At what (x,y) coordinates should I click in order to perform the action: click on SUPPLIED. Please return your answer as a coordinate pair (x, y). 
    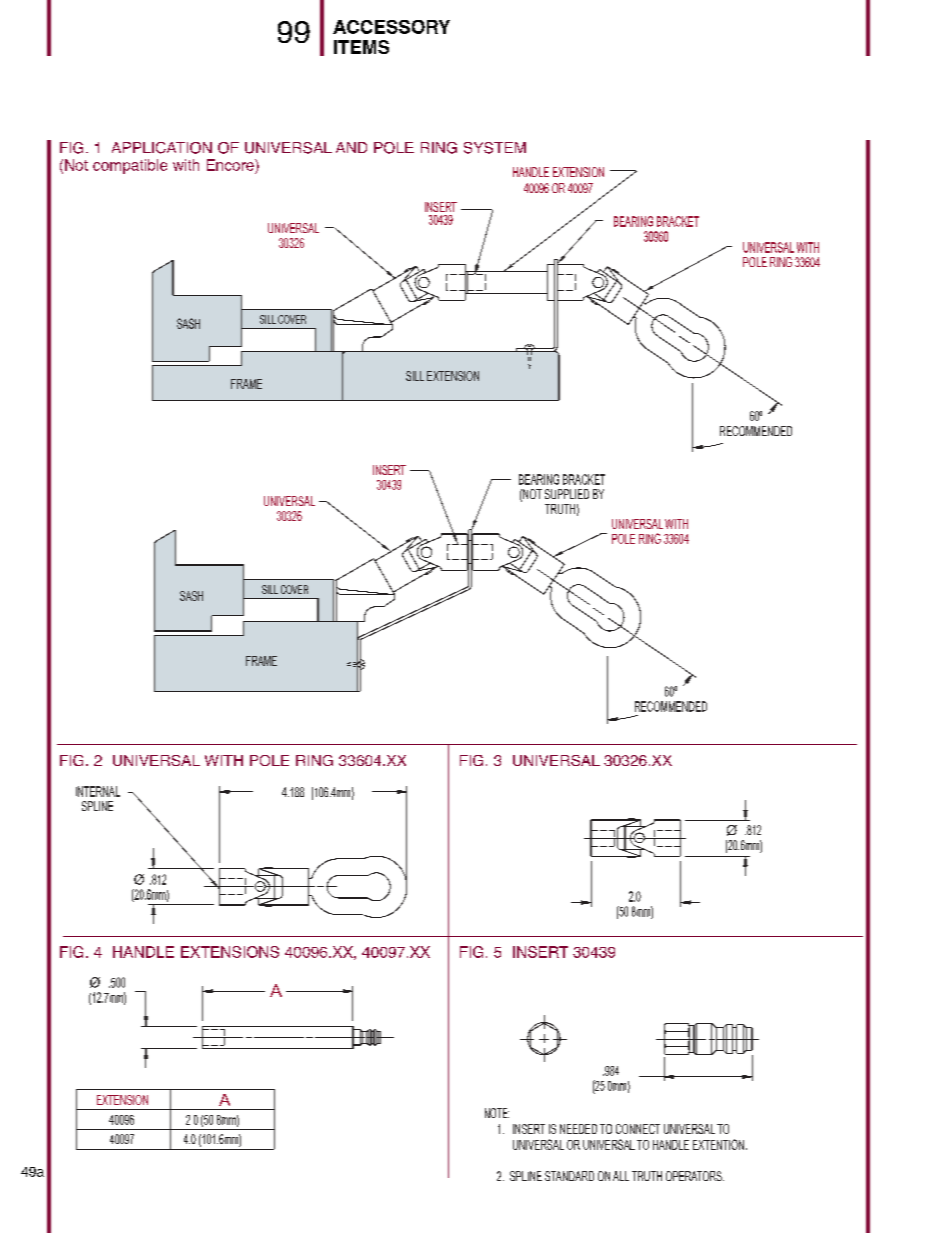
    Looking at the image, I should click on (567, 494).
